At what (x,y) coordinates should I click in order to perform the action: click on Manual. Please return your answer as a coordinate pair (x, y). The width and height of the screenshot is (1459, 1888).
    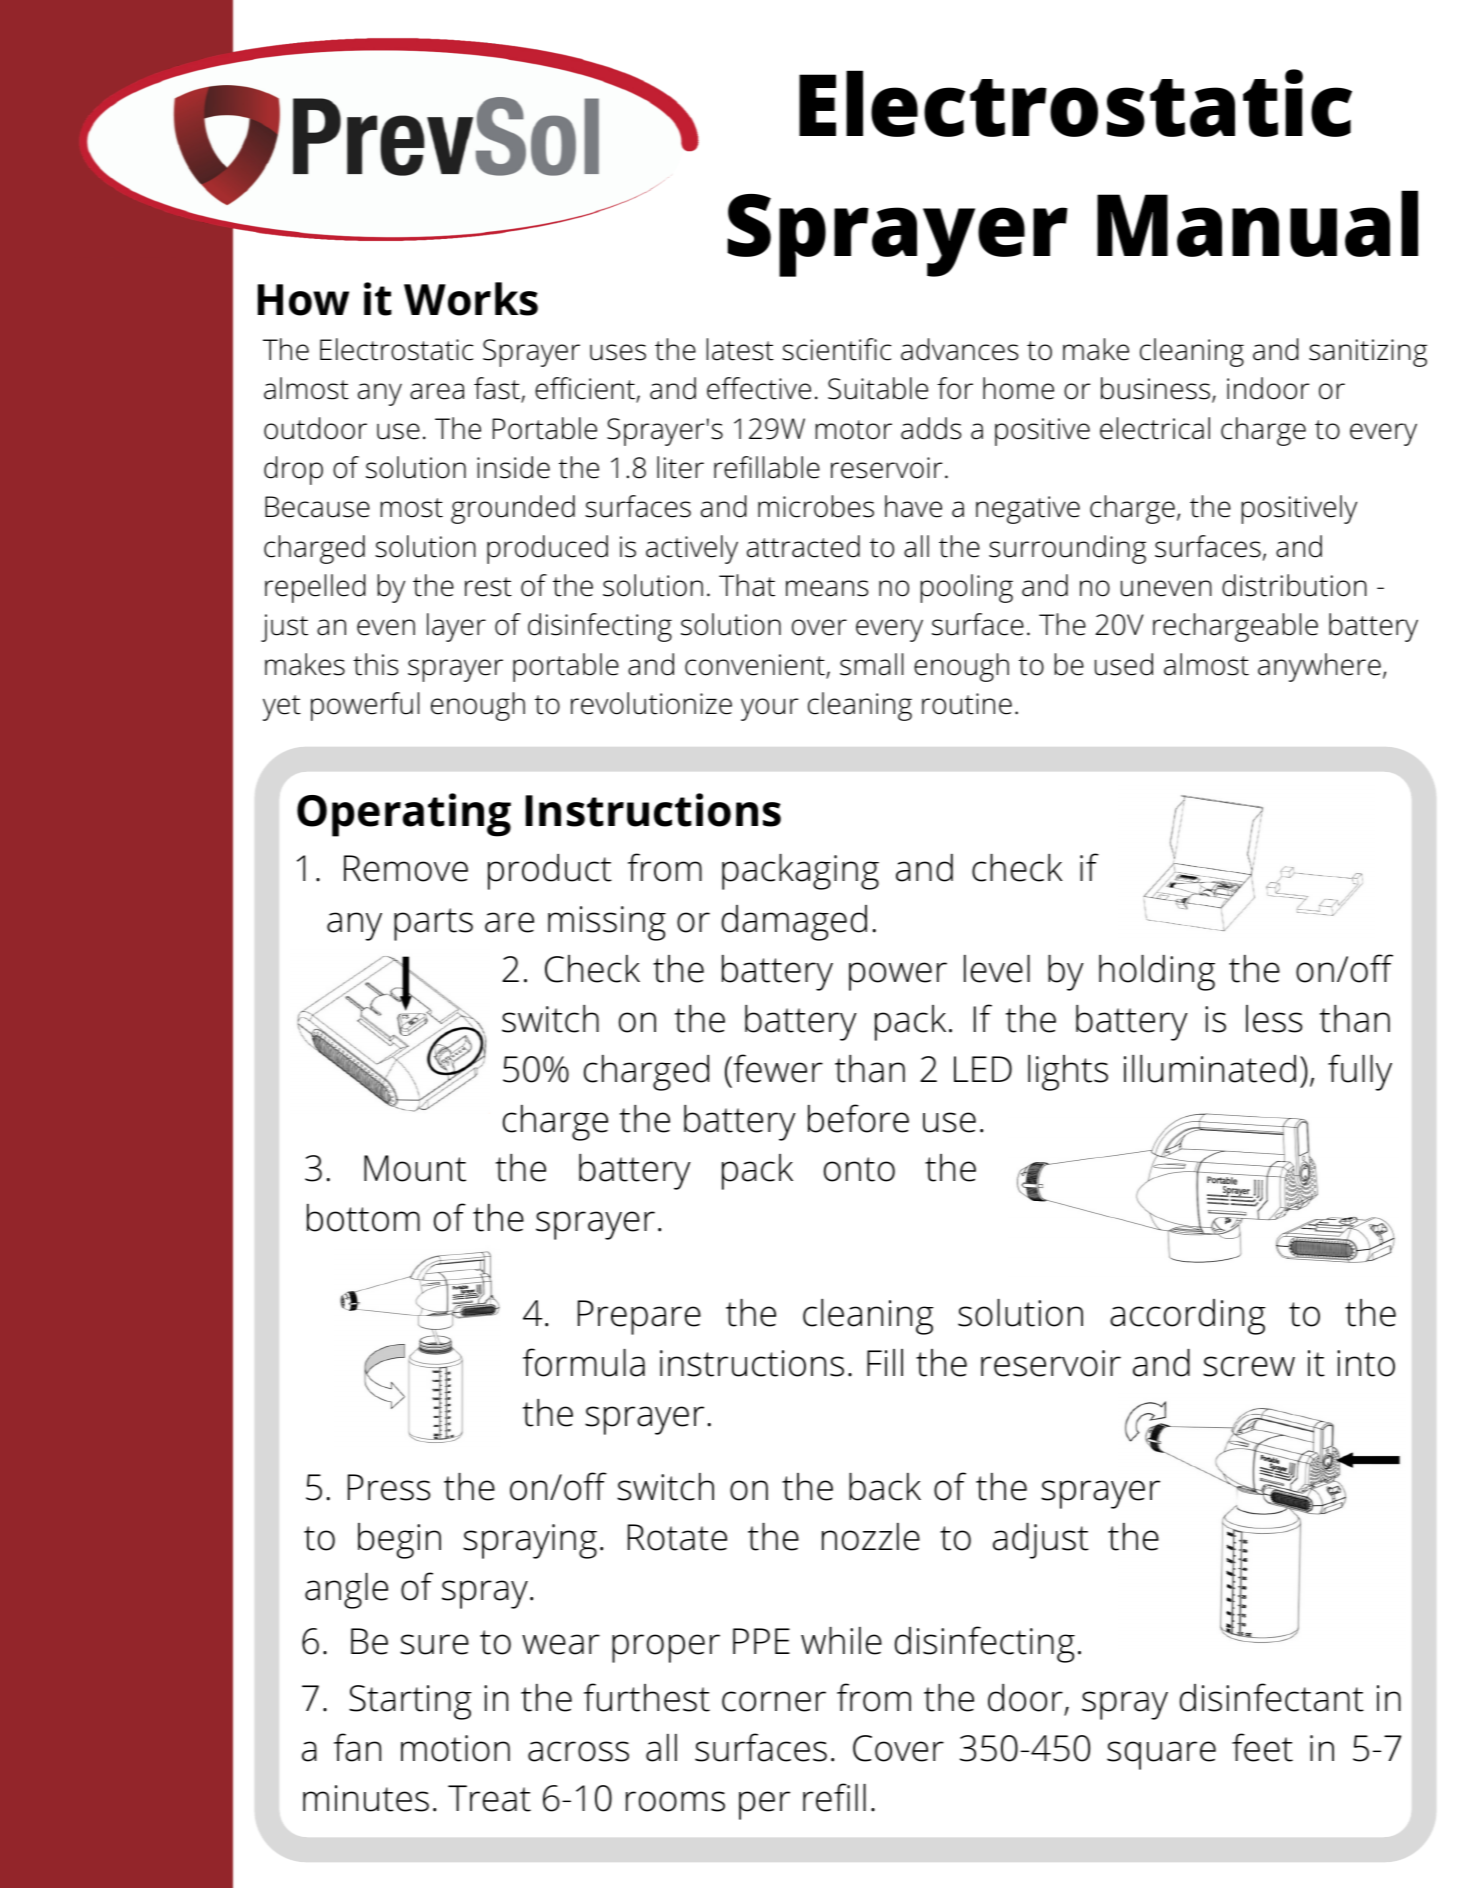
    Looking at the image, I should click on (1257, 223).
